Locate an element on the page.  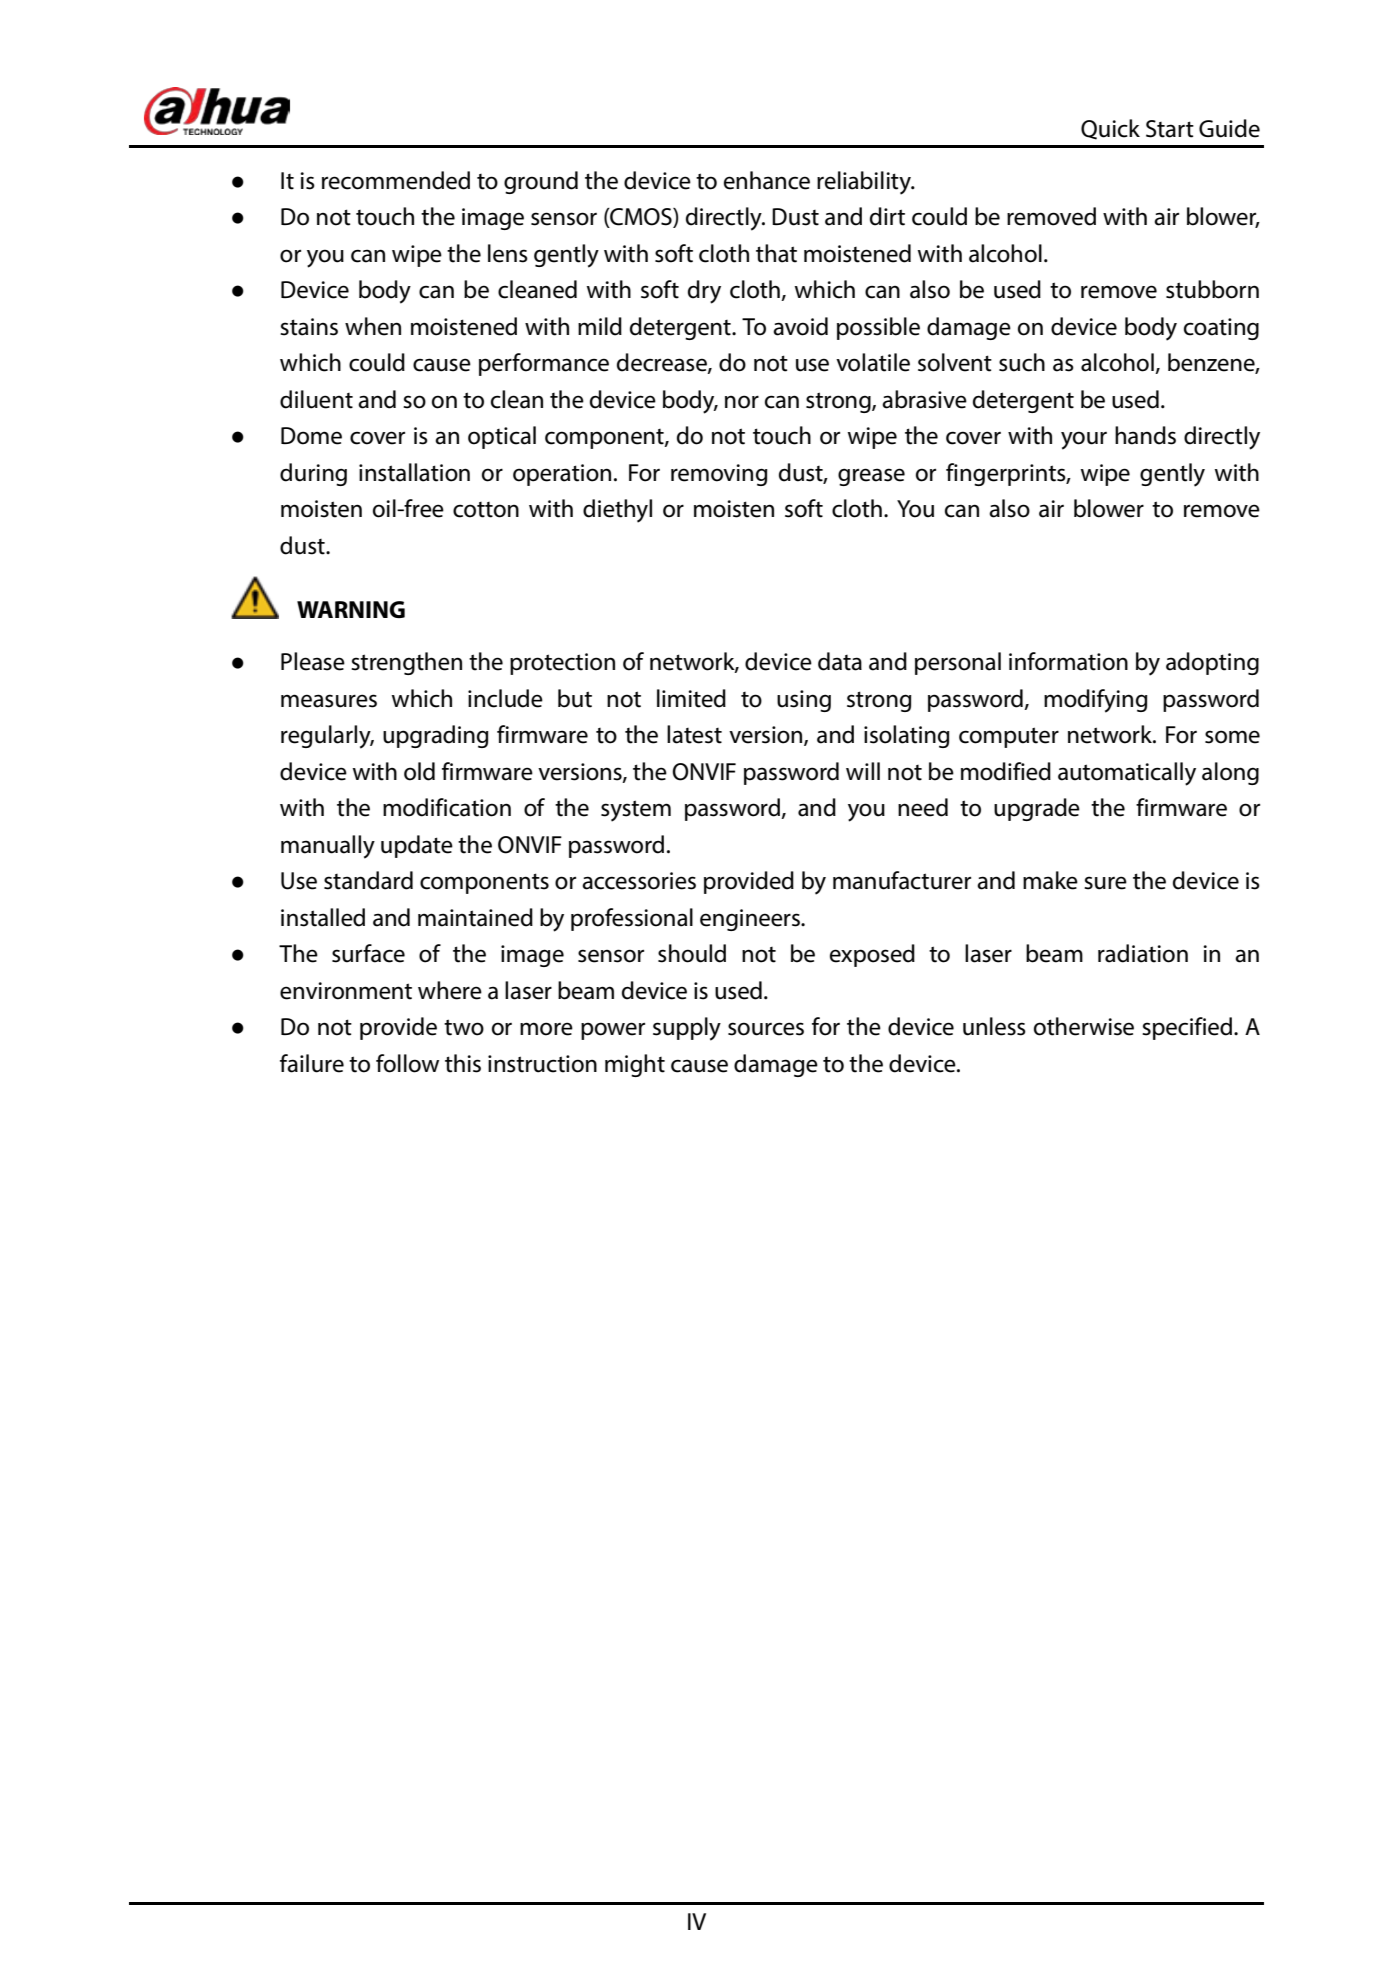
Quick is located at coordinates (1110, 129).
